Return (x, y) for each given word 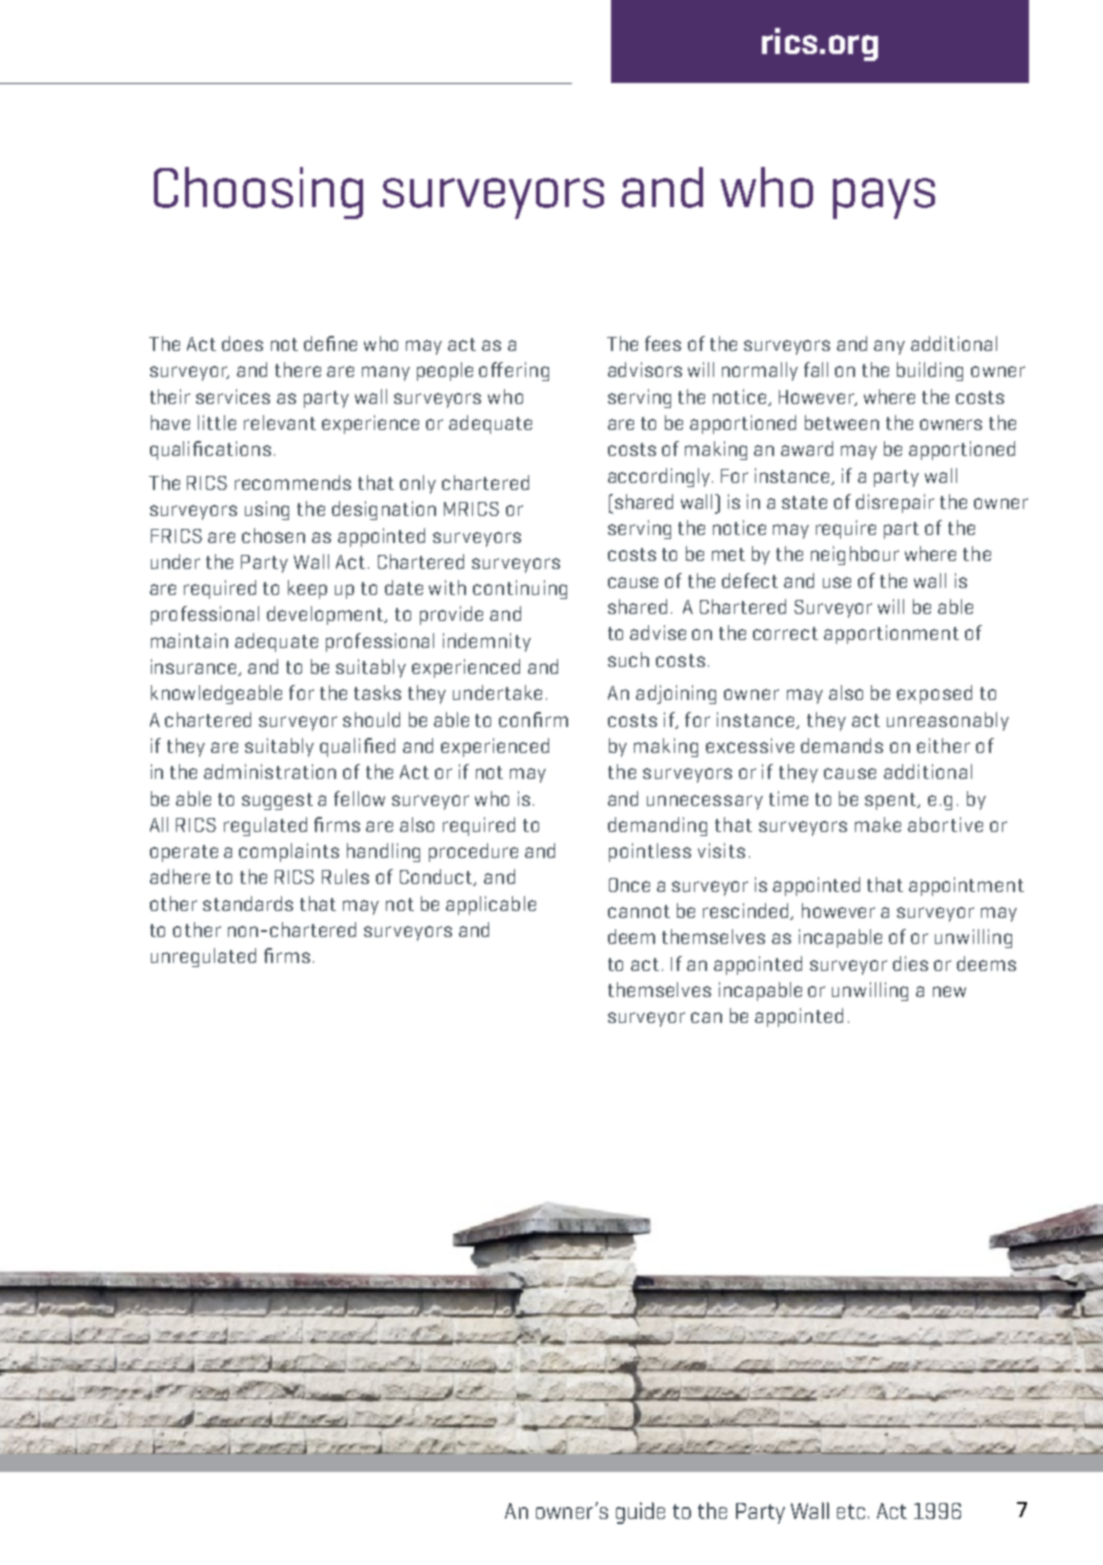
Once (629, 885)
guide (640, 1513)
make (878, 824)
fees (663, 343)
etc (851, 1511)
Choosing (258, 193)
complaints (289, 852)
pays (884, 198)
